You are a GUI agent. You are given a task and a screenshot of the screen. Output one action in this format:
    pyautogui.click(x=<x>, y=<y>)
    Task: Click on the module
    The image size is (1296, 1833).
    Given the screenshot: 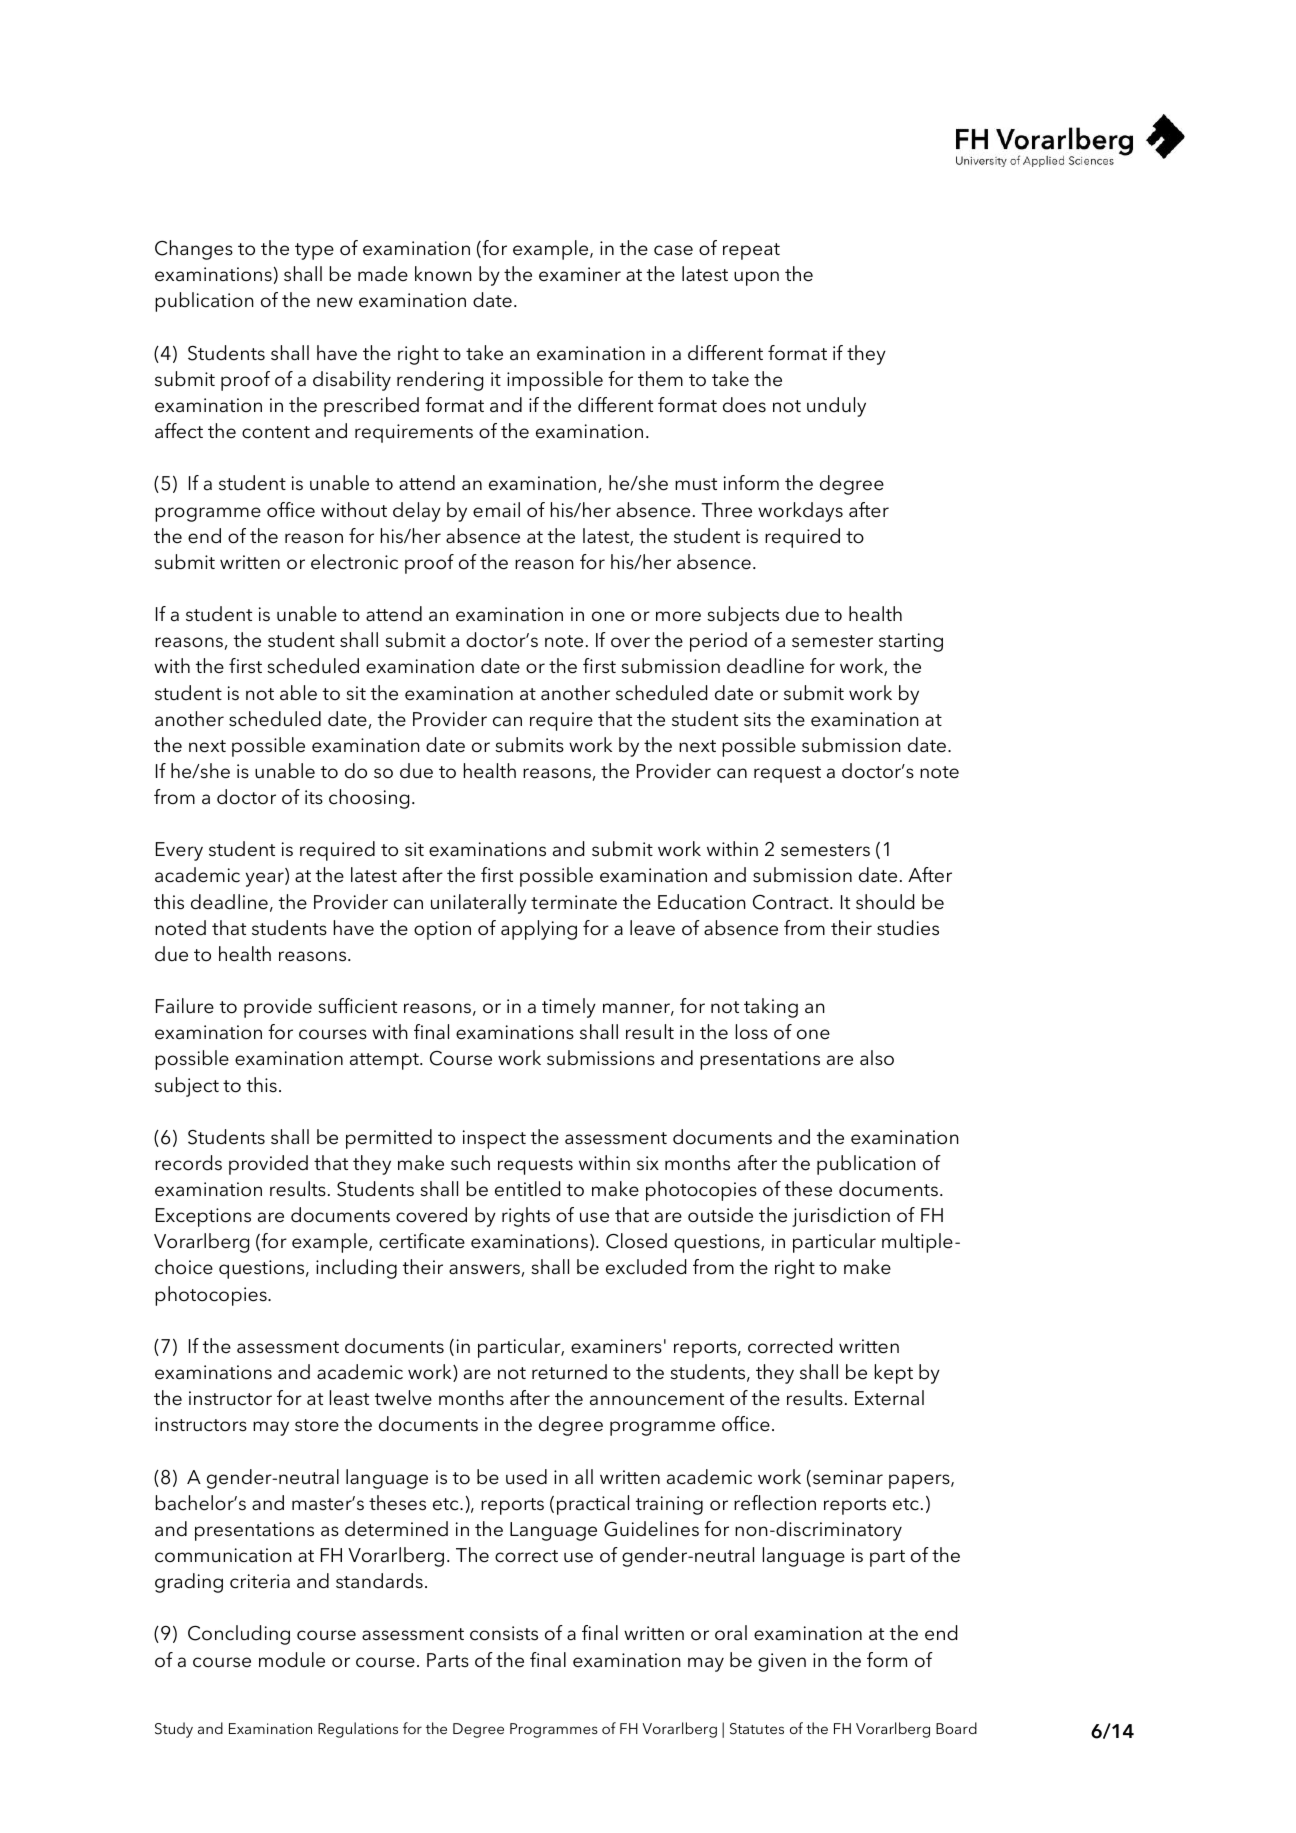 What is the action you would take?
    pyautogui.click(x=292, y=1660)
